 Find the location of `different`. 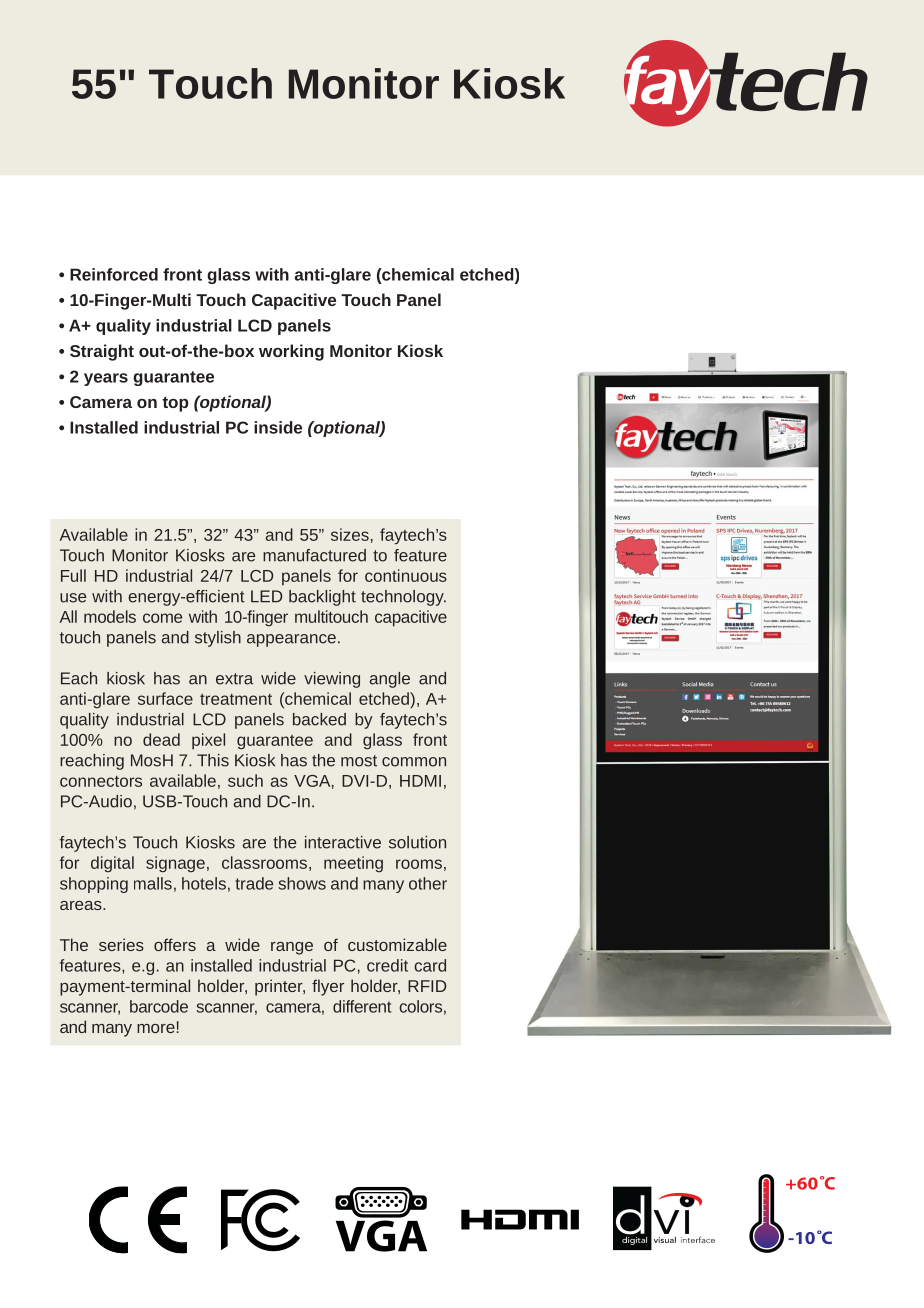

different is located at coordinates (362, 1006).
